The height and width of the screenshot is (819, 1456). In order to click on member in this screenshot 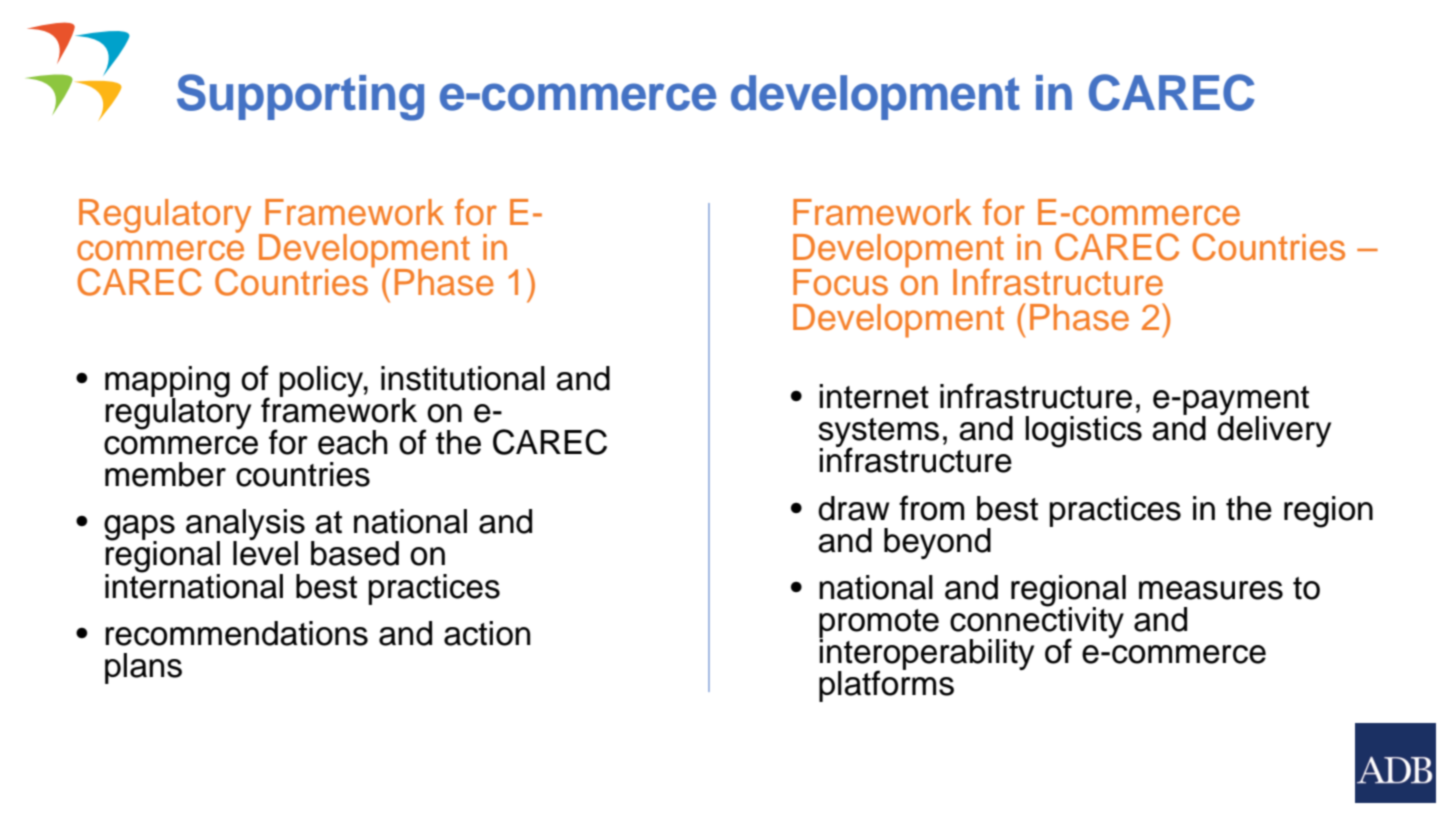, I will do `click(165, 474)`.
